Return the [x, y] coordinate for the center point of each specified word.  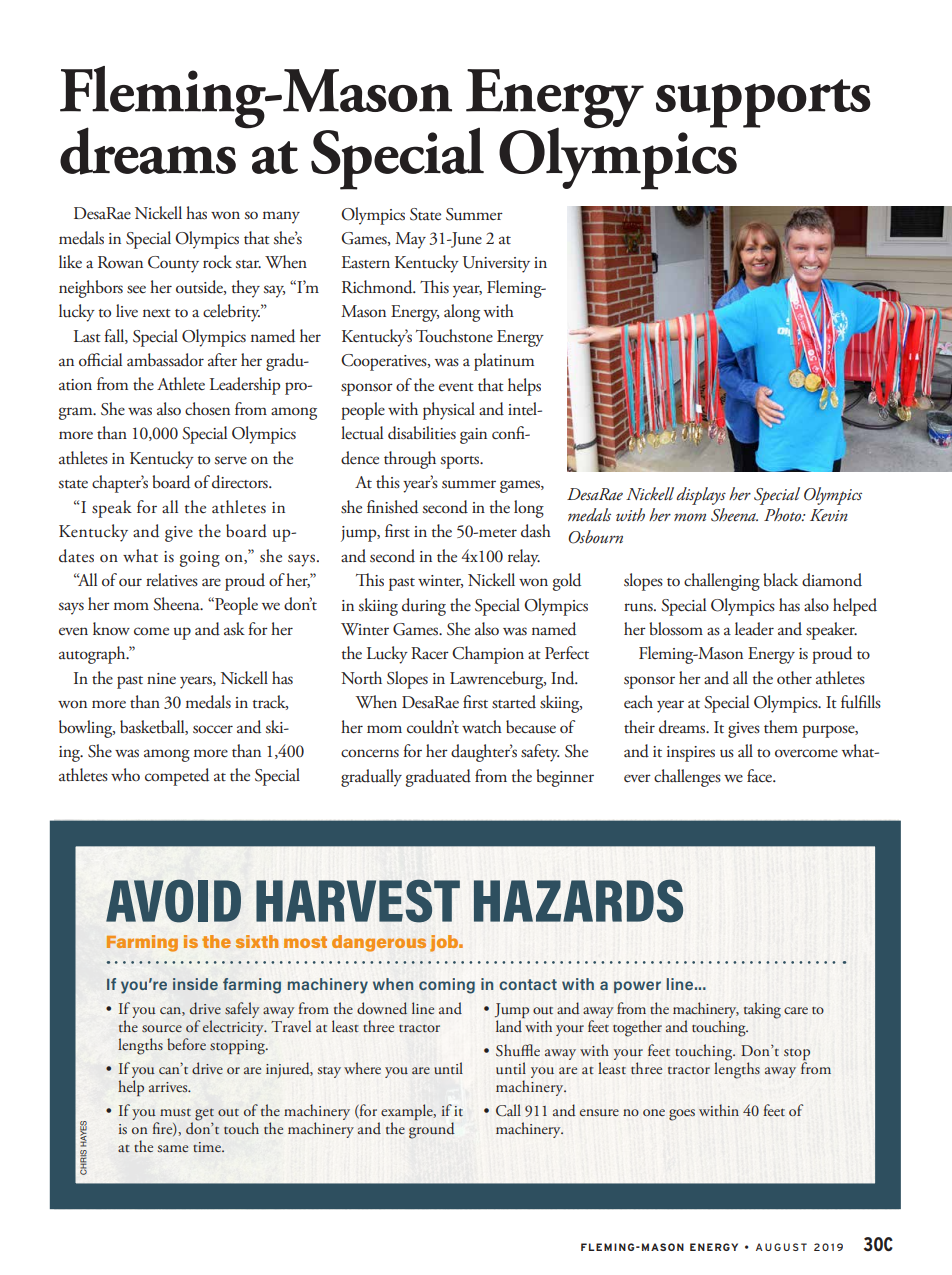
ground [431, 1130]
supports [763, 103]
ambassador [165, 360]
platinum [504, 362]
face [761, 775]
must [175, 1112]
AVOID [173, 901]
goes [682, 1115]
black [780, 579]
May [410, 240]
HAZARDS [578, 901]
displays [701, 496]
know [111, 628]
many [281, 217]
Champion [488, 655]
